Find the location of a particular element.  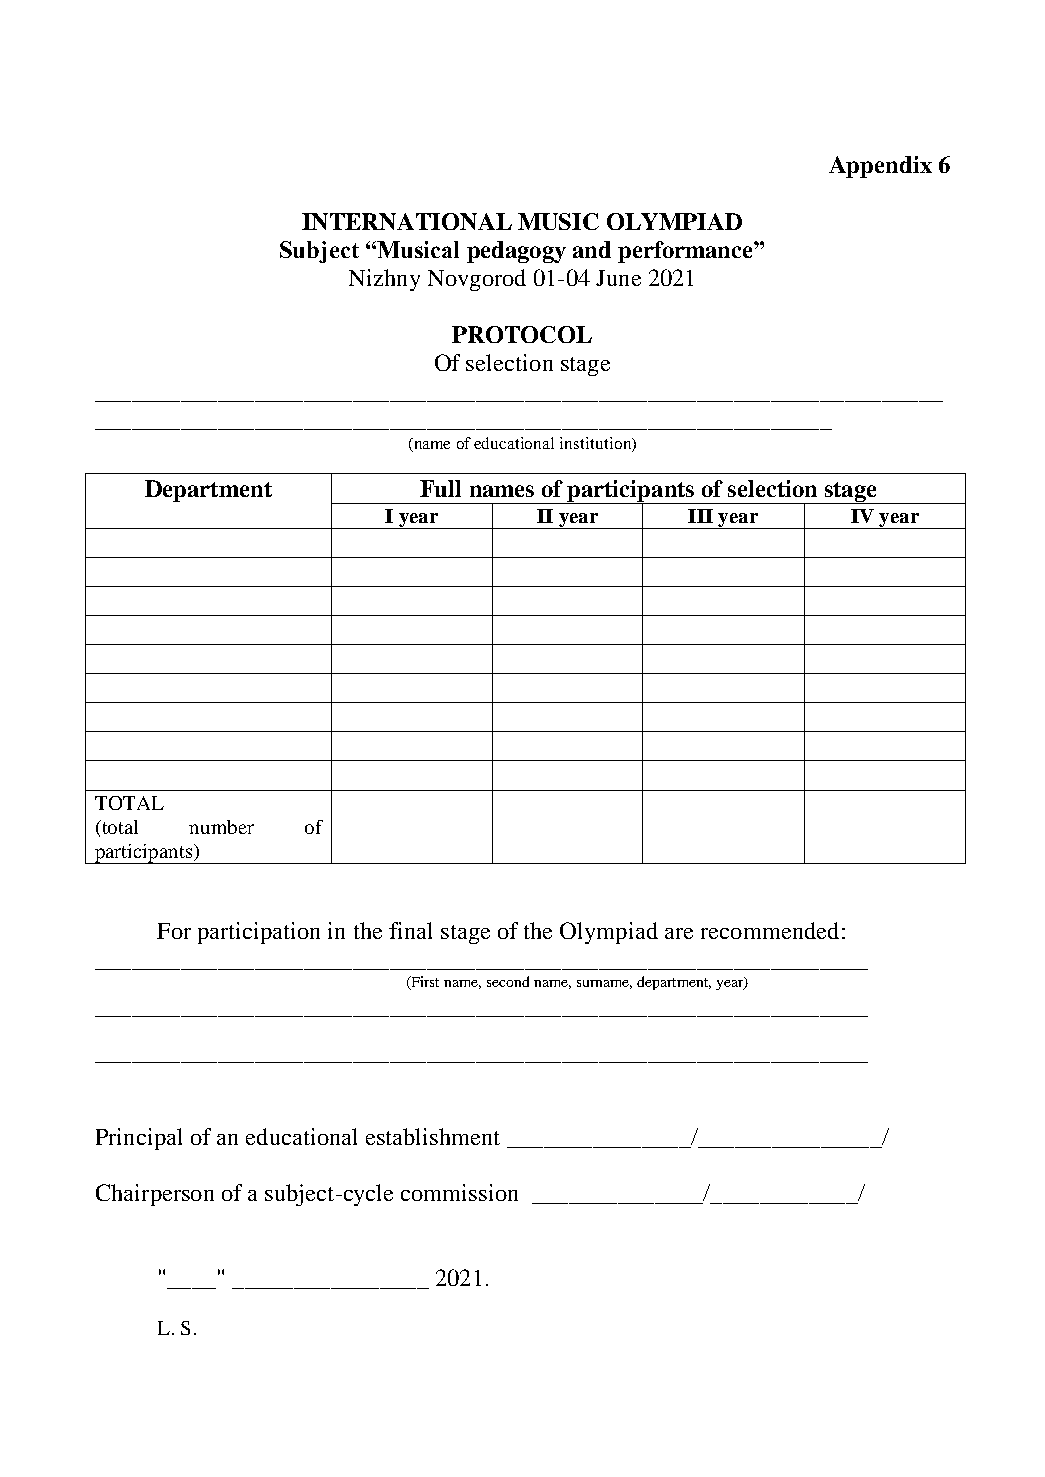

pedagogy is located at coordinates (516, 252).
